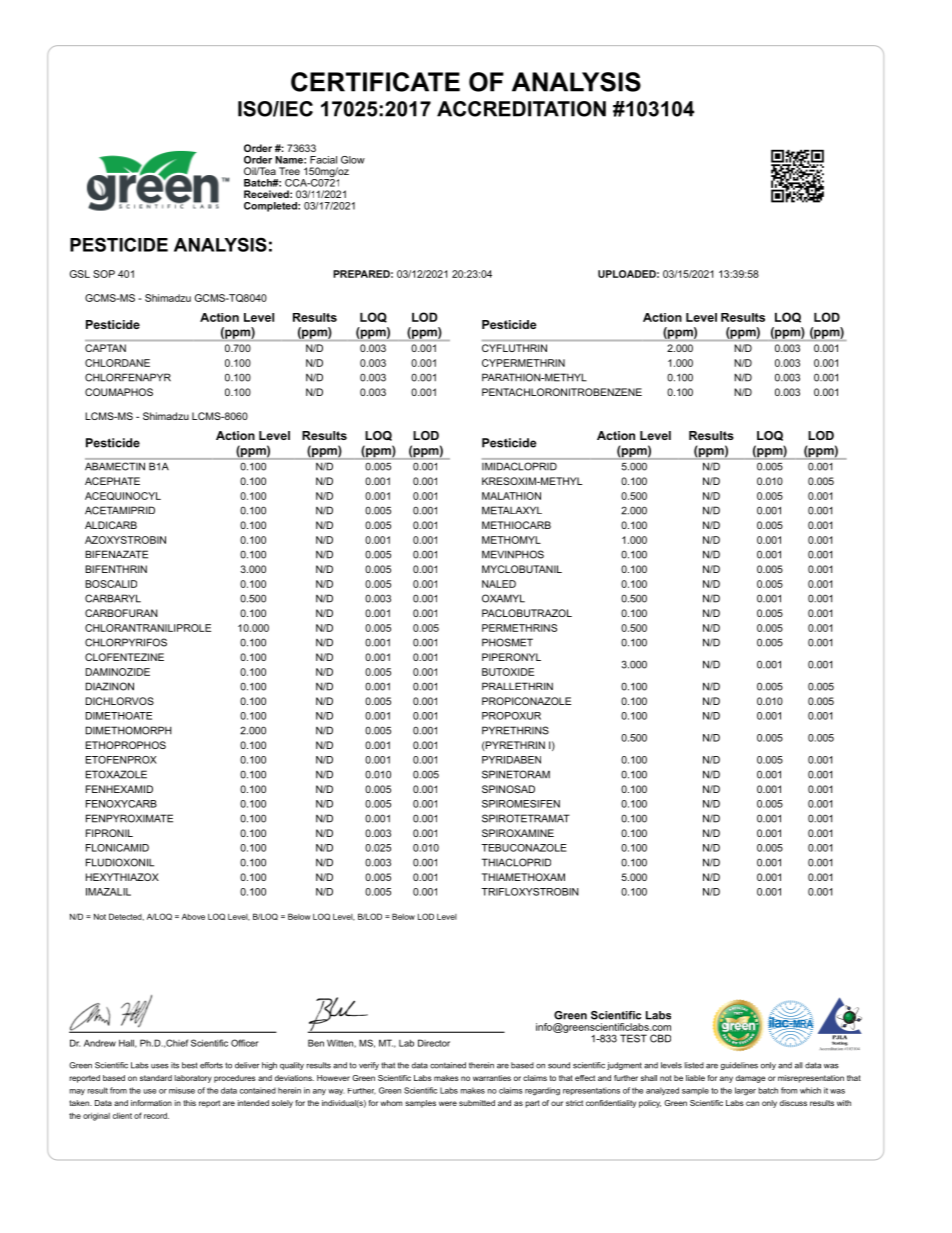 The image size is (952, 1233). What do you see at coordinates (116, 569) in the screenshot?
I see `BIFENTHRIN` at bounding box center [116, 569].
